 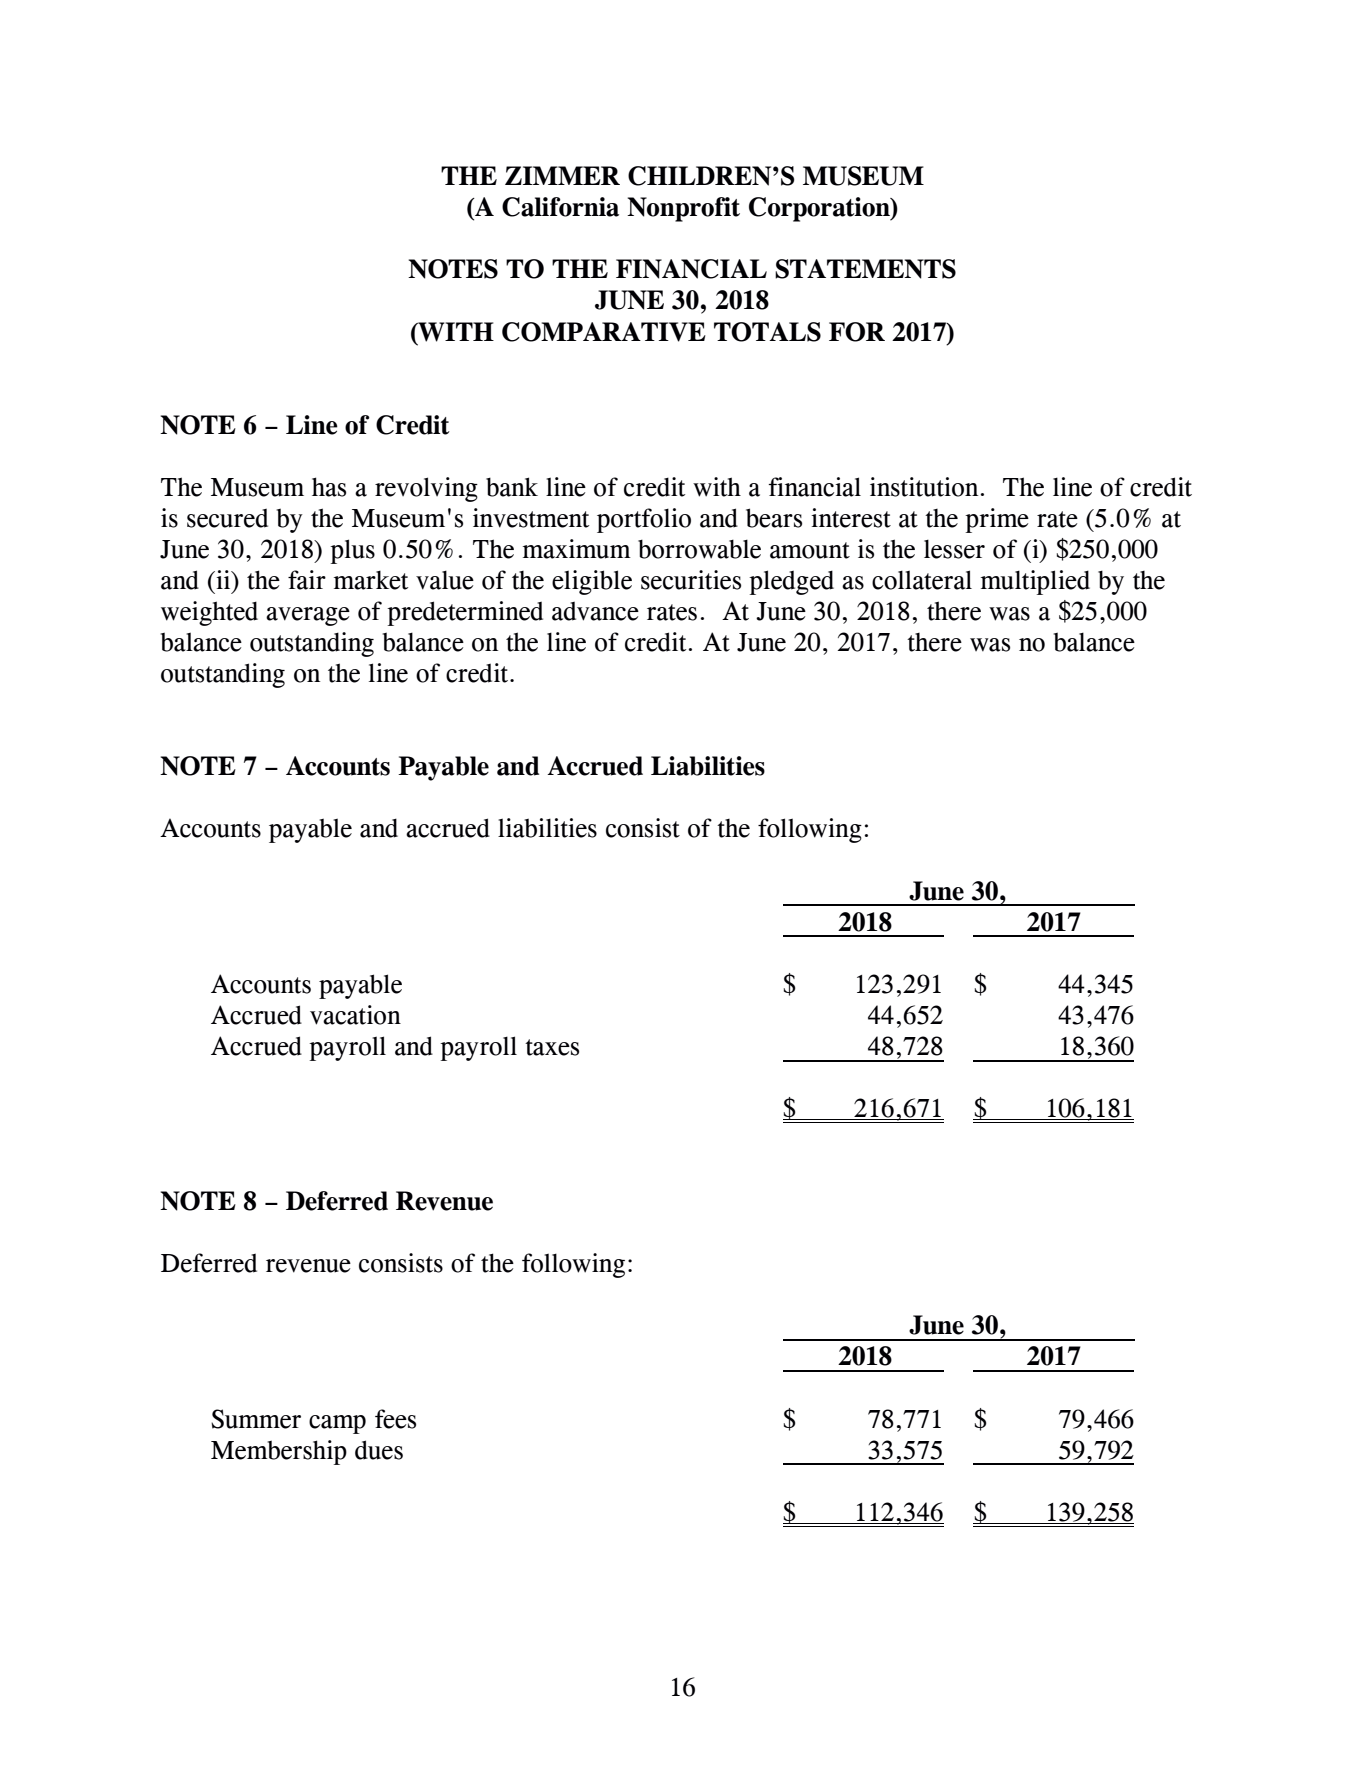 I want to click on advance, so click(x=595, y=611).
